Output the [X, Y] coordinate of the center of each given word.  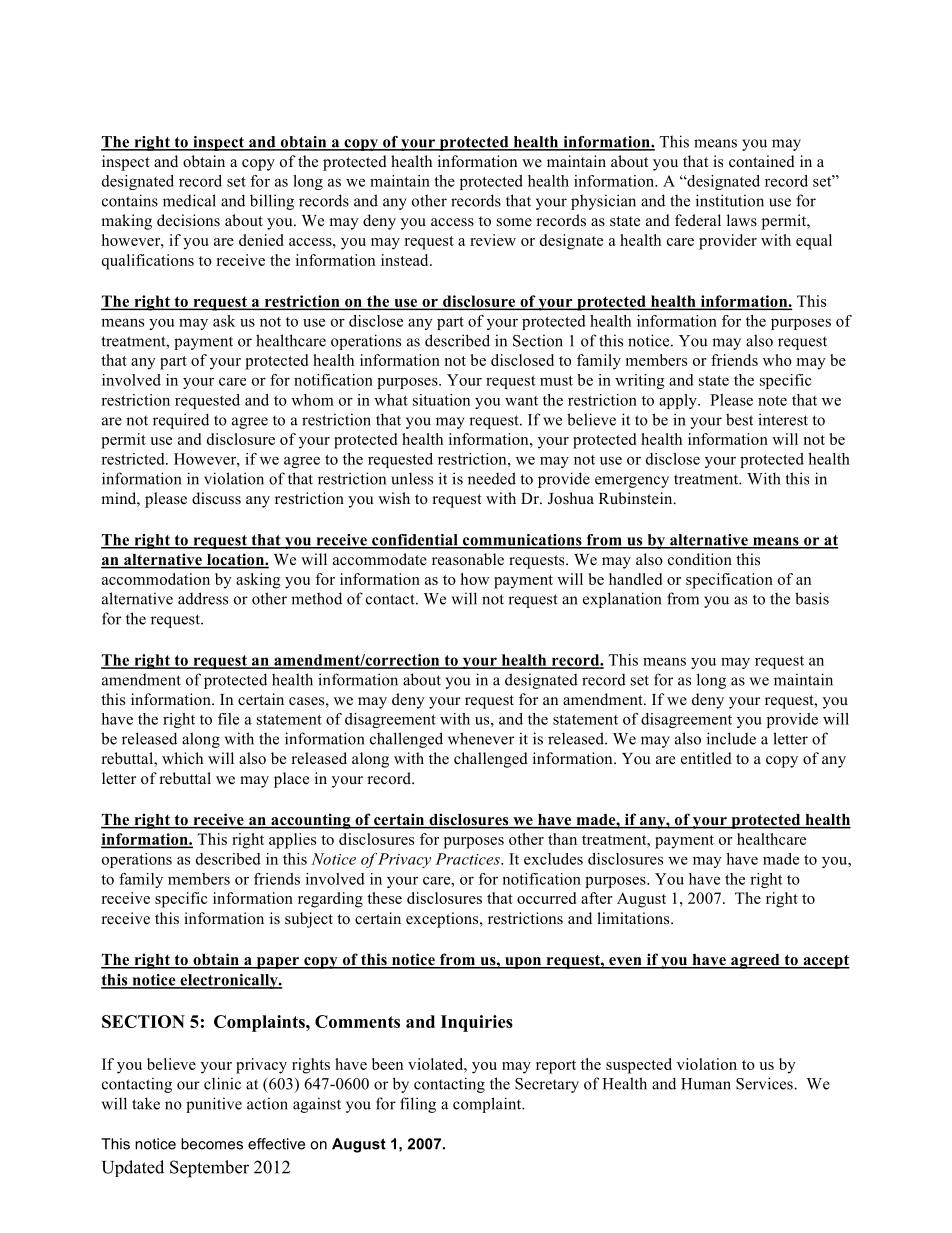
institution [730, 200]
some [514, 222]
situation [441, 400]
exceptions [443, 920]
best [739, 419]
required [181, 421]
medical [189, 200]
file [228, 719]
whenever [481, 738]
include [731, 738]
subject [309, 920]
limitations [634, 918]
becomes [212, 1144]
